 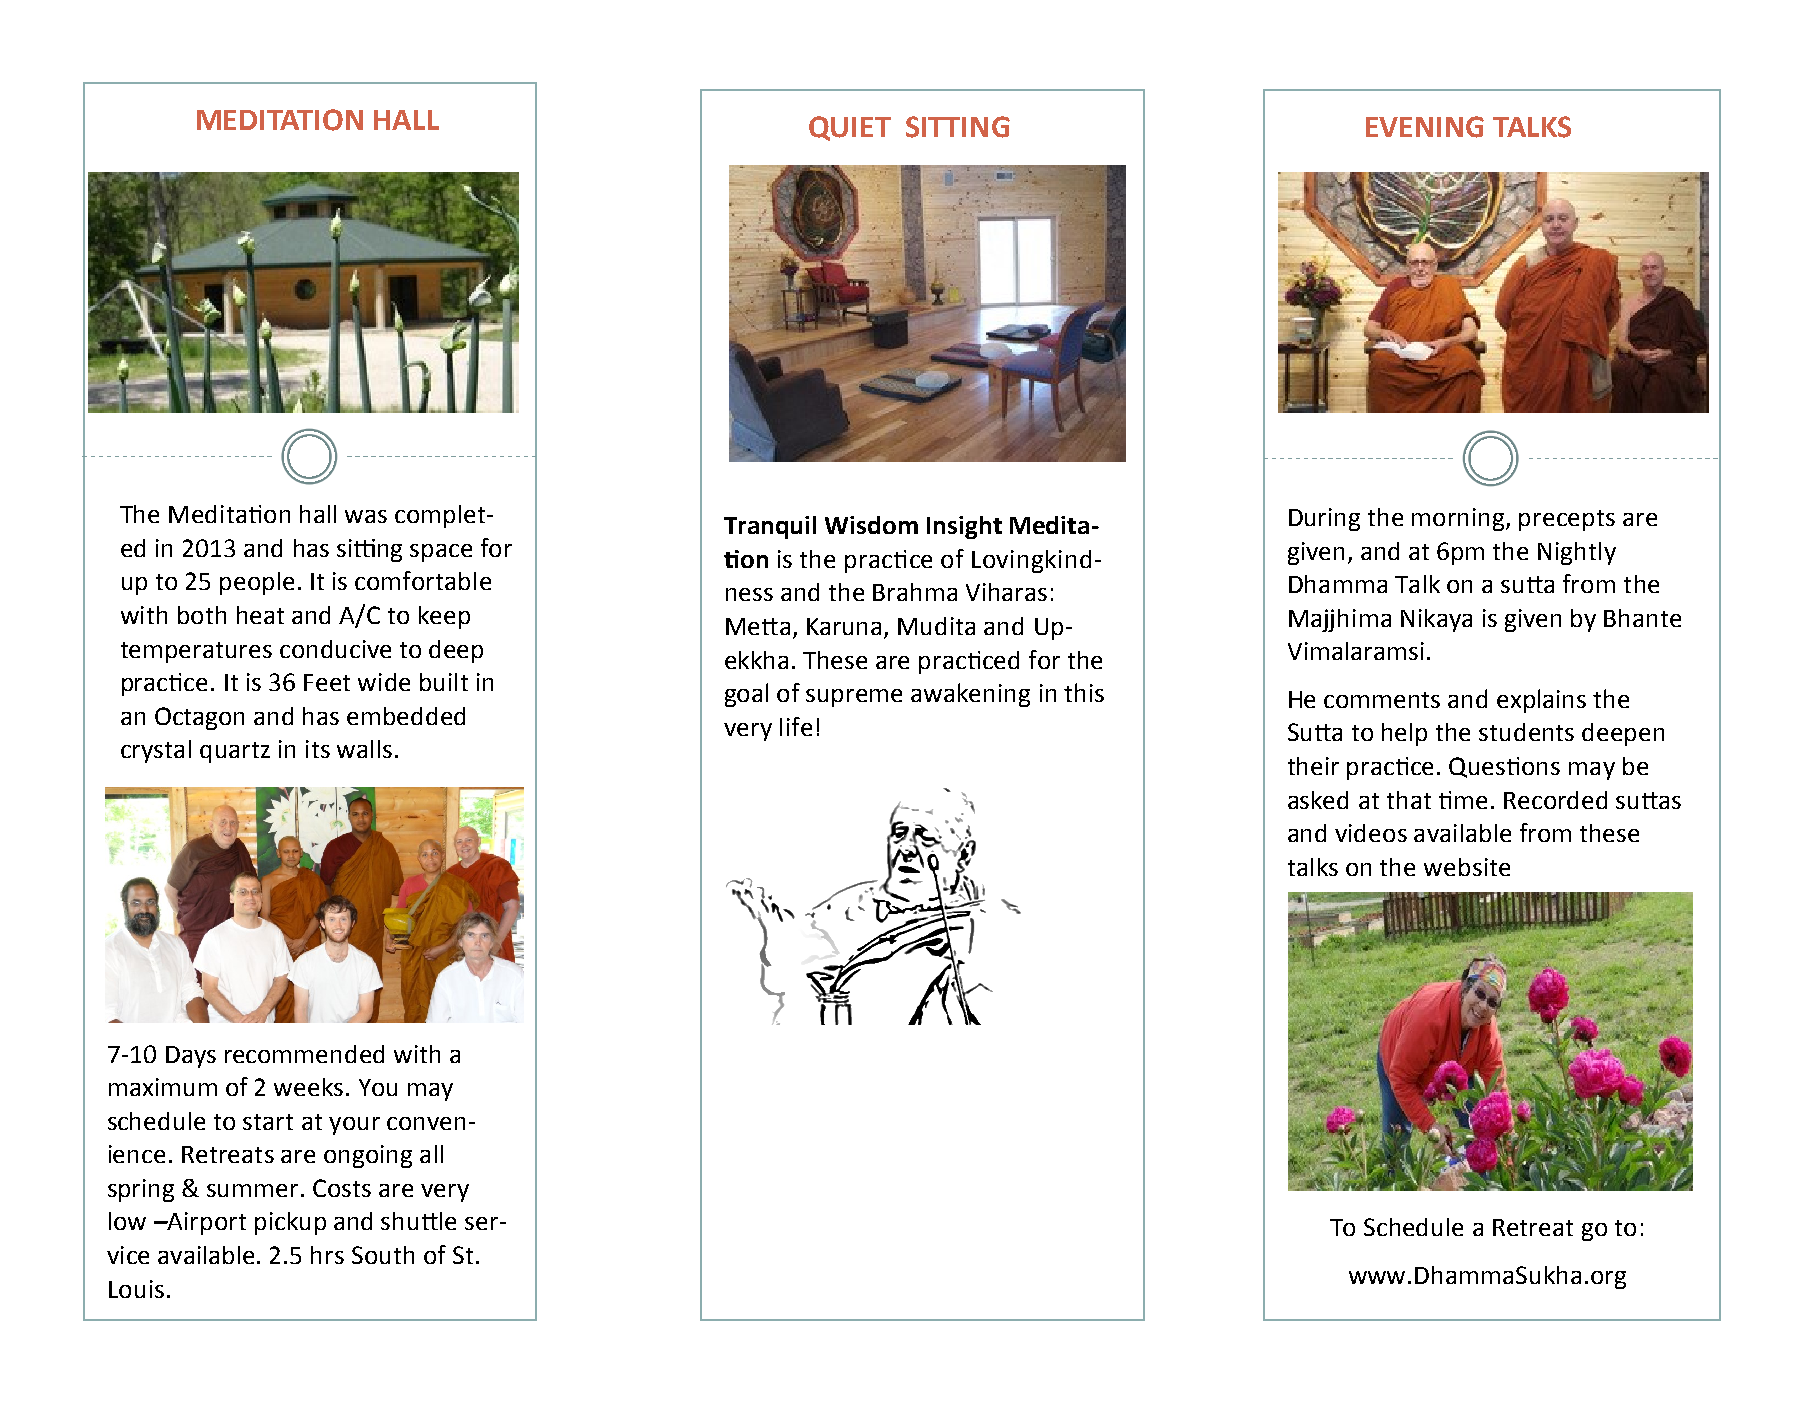 I want to click on QUIET, so click(x=850, y=128).
